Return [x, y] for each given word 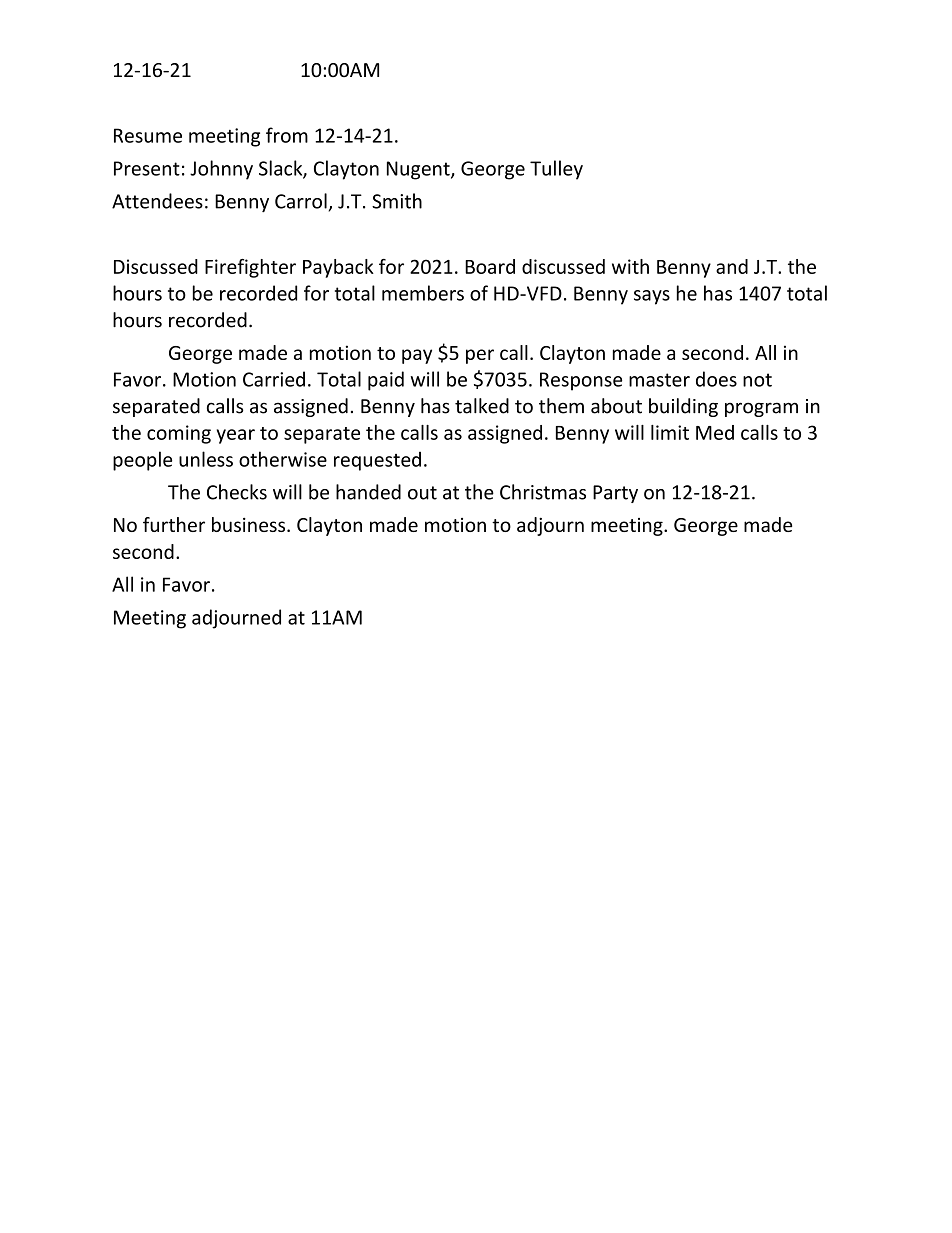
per [480, 356]
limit [670, 432]
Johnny [221, 170]
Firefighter [250, 268]
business [250, 524]
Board [490, 266]
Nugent [419, 170]
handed [368, 492]
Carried [274, 379]
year [236, 436]
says [652, 297]
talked [482, 406]
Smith [397, 201]
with [630, 266]
